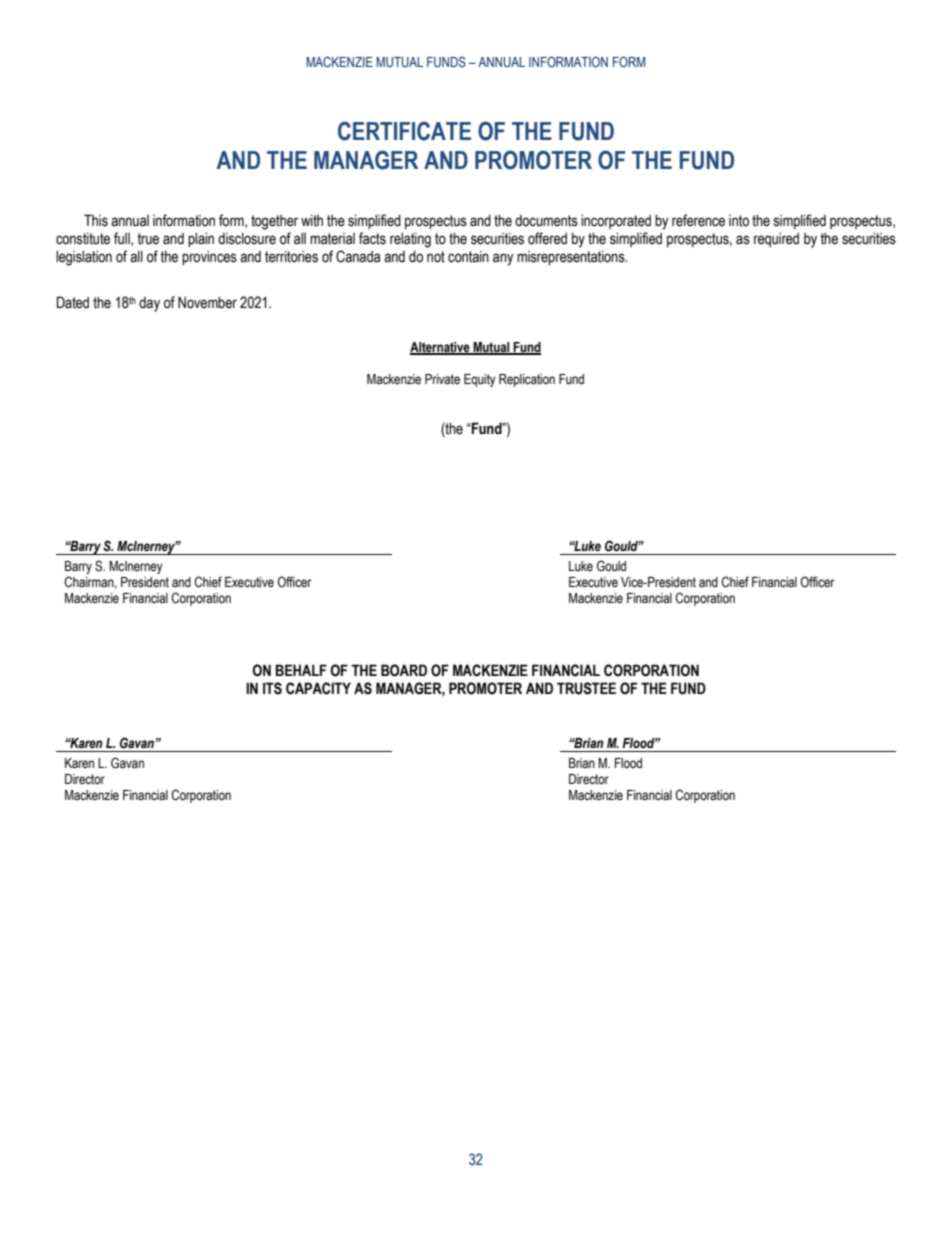  I want to click on day, so click(149, 304).
